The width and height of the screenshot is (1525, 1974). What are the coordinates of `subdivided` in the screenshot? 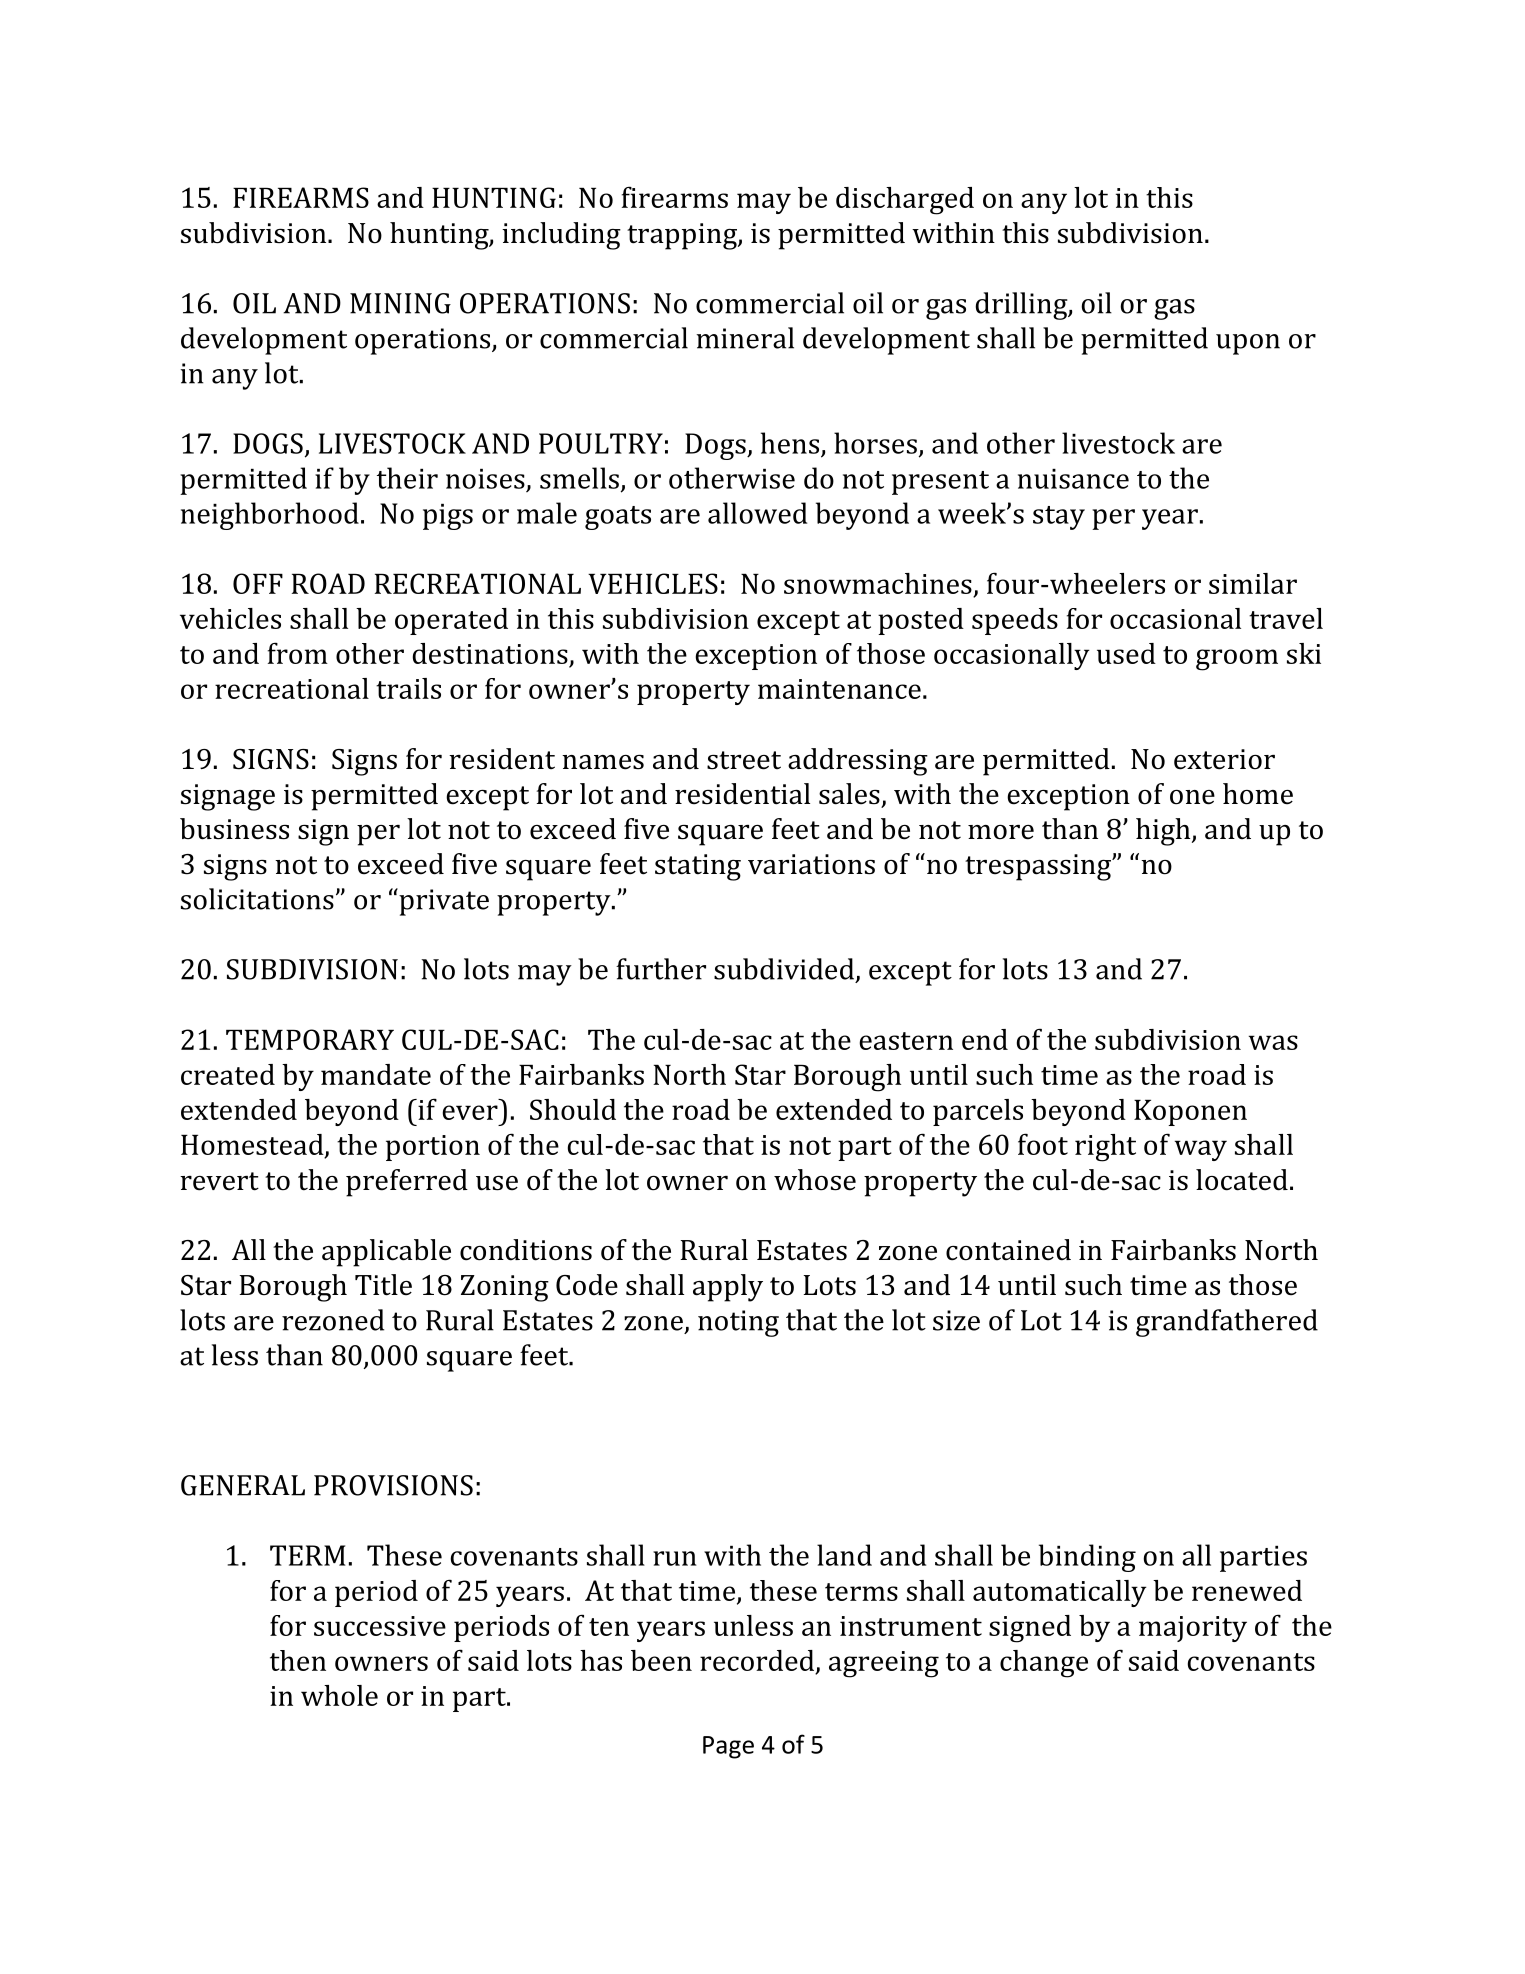 It's located at (784, 969).
